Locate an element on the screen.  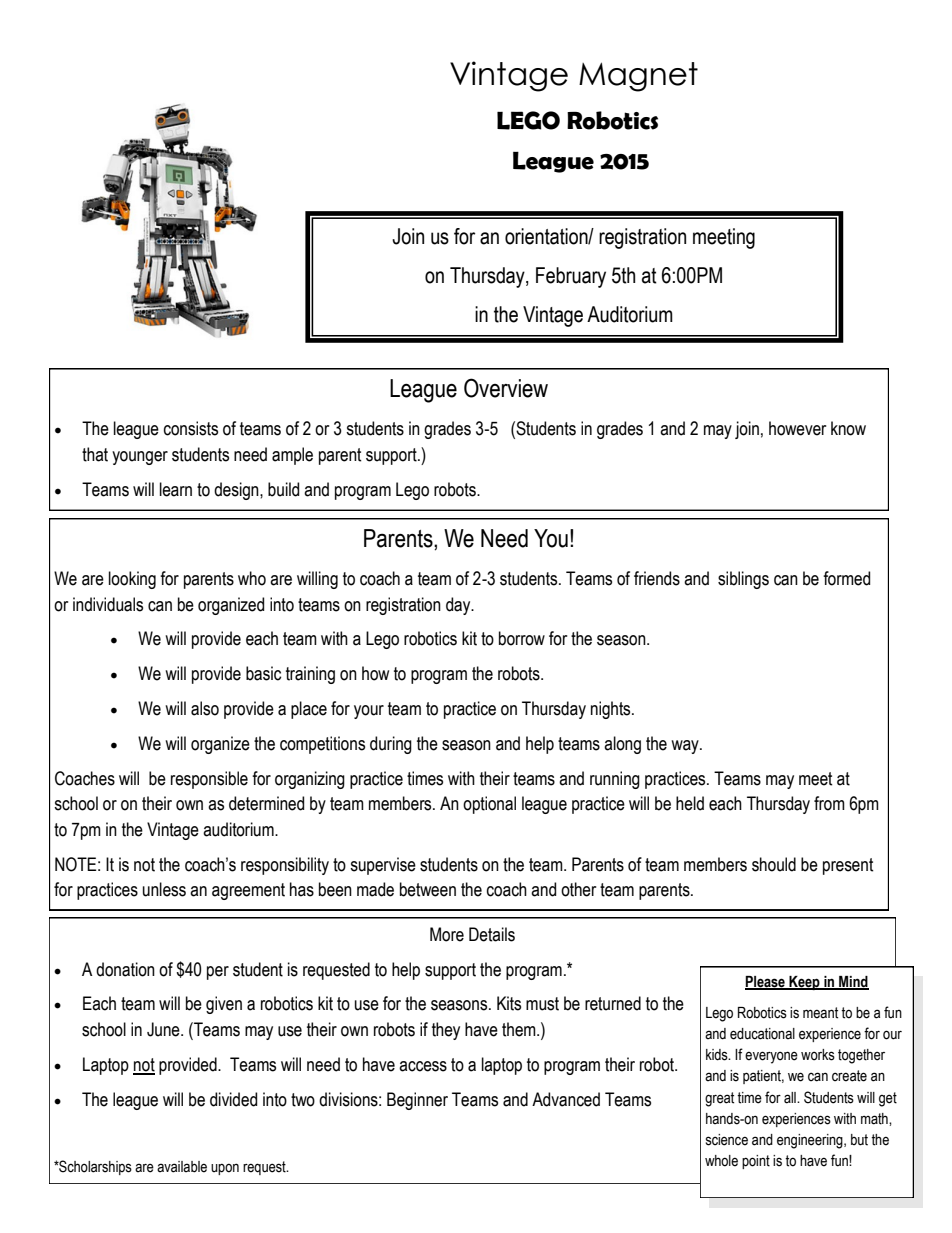
consists is located at coordinates (191, 428).
